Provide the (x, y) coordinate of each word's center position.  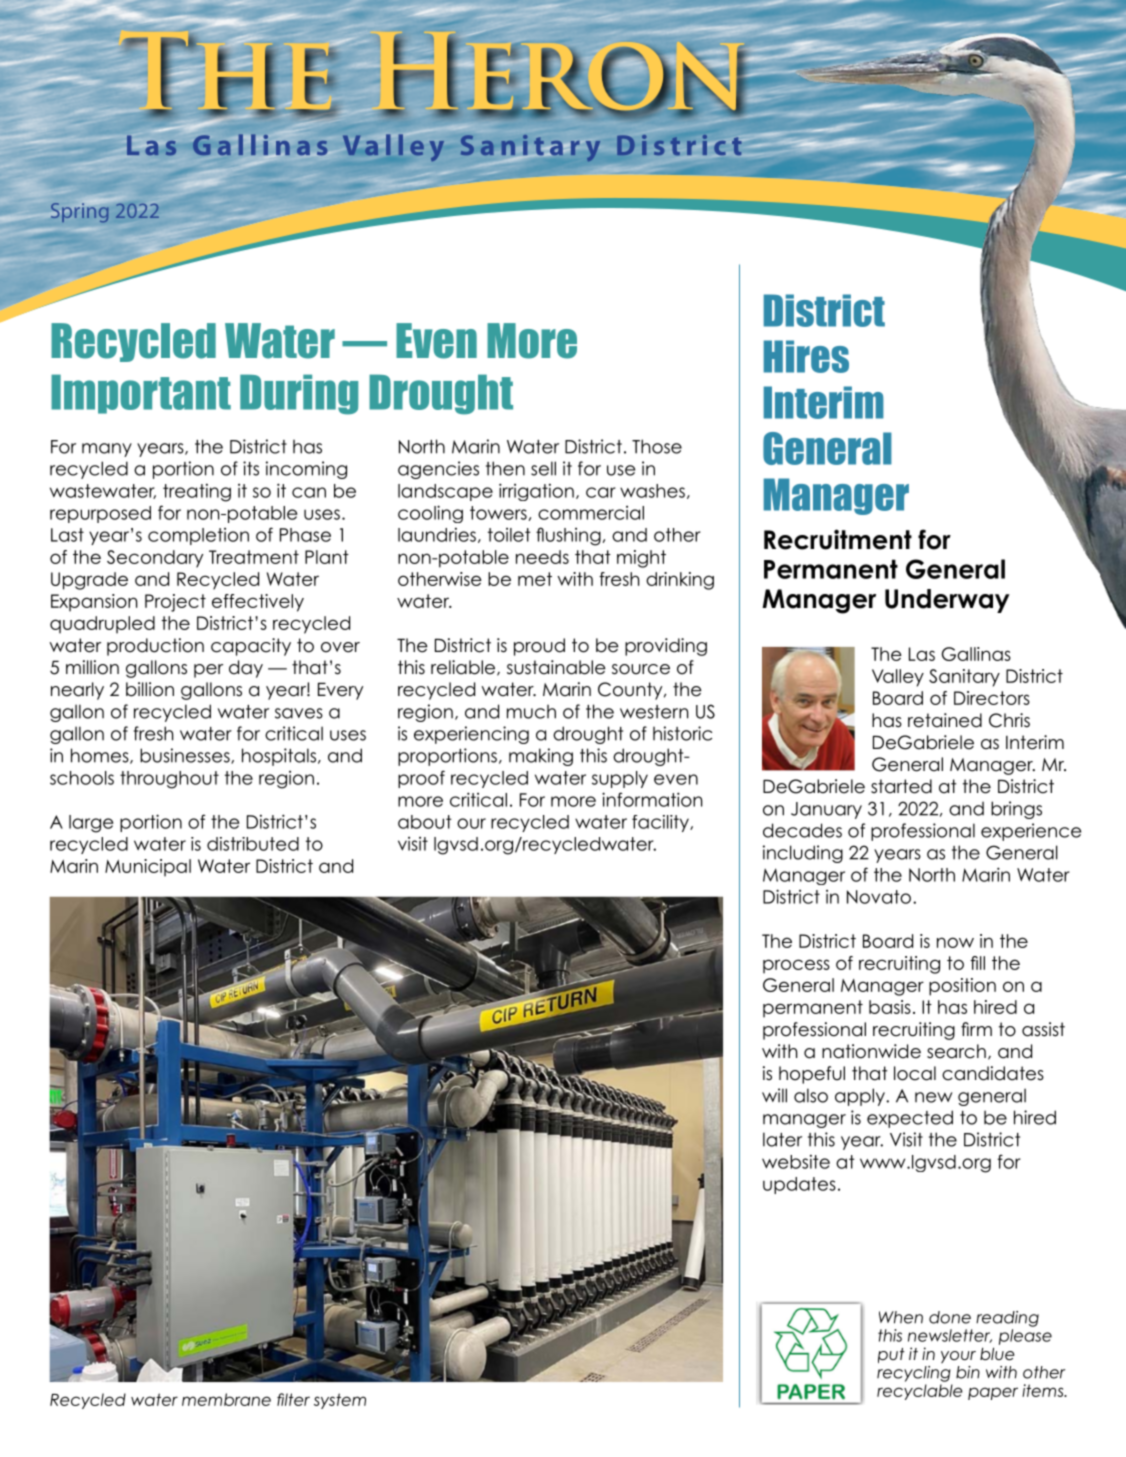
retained (945, 720)
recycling (914, 1374)
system (340, 1401)
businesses (186, 756)
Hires (806, 356)
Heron (556, 71)
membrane (226, 1399)
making (541, 757)
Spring (80, 211)
